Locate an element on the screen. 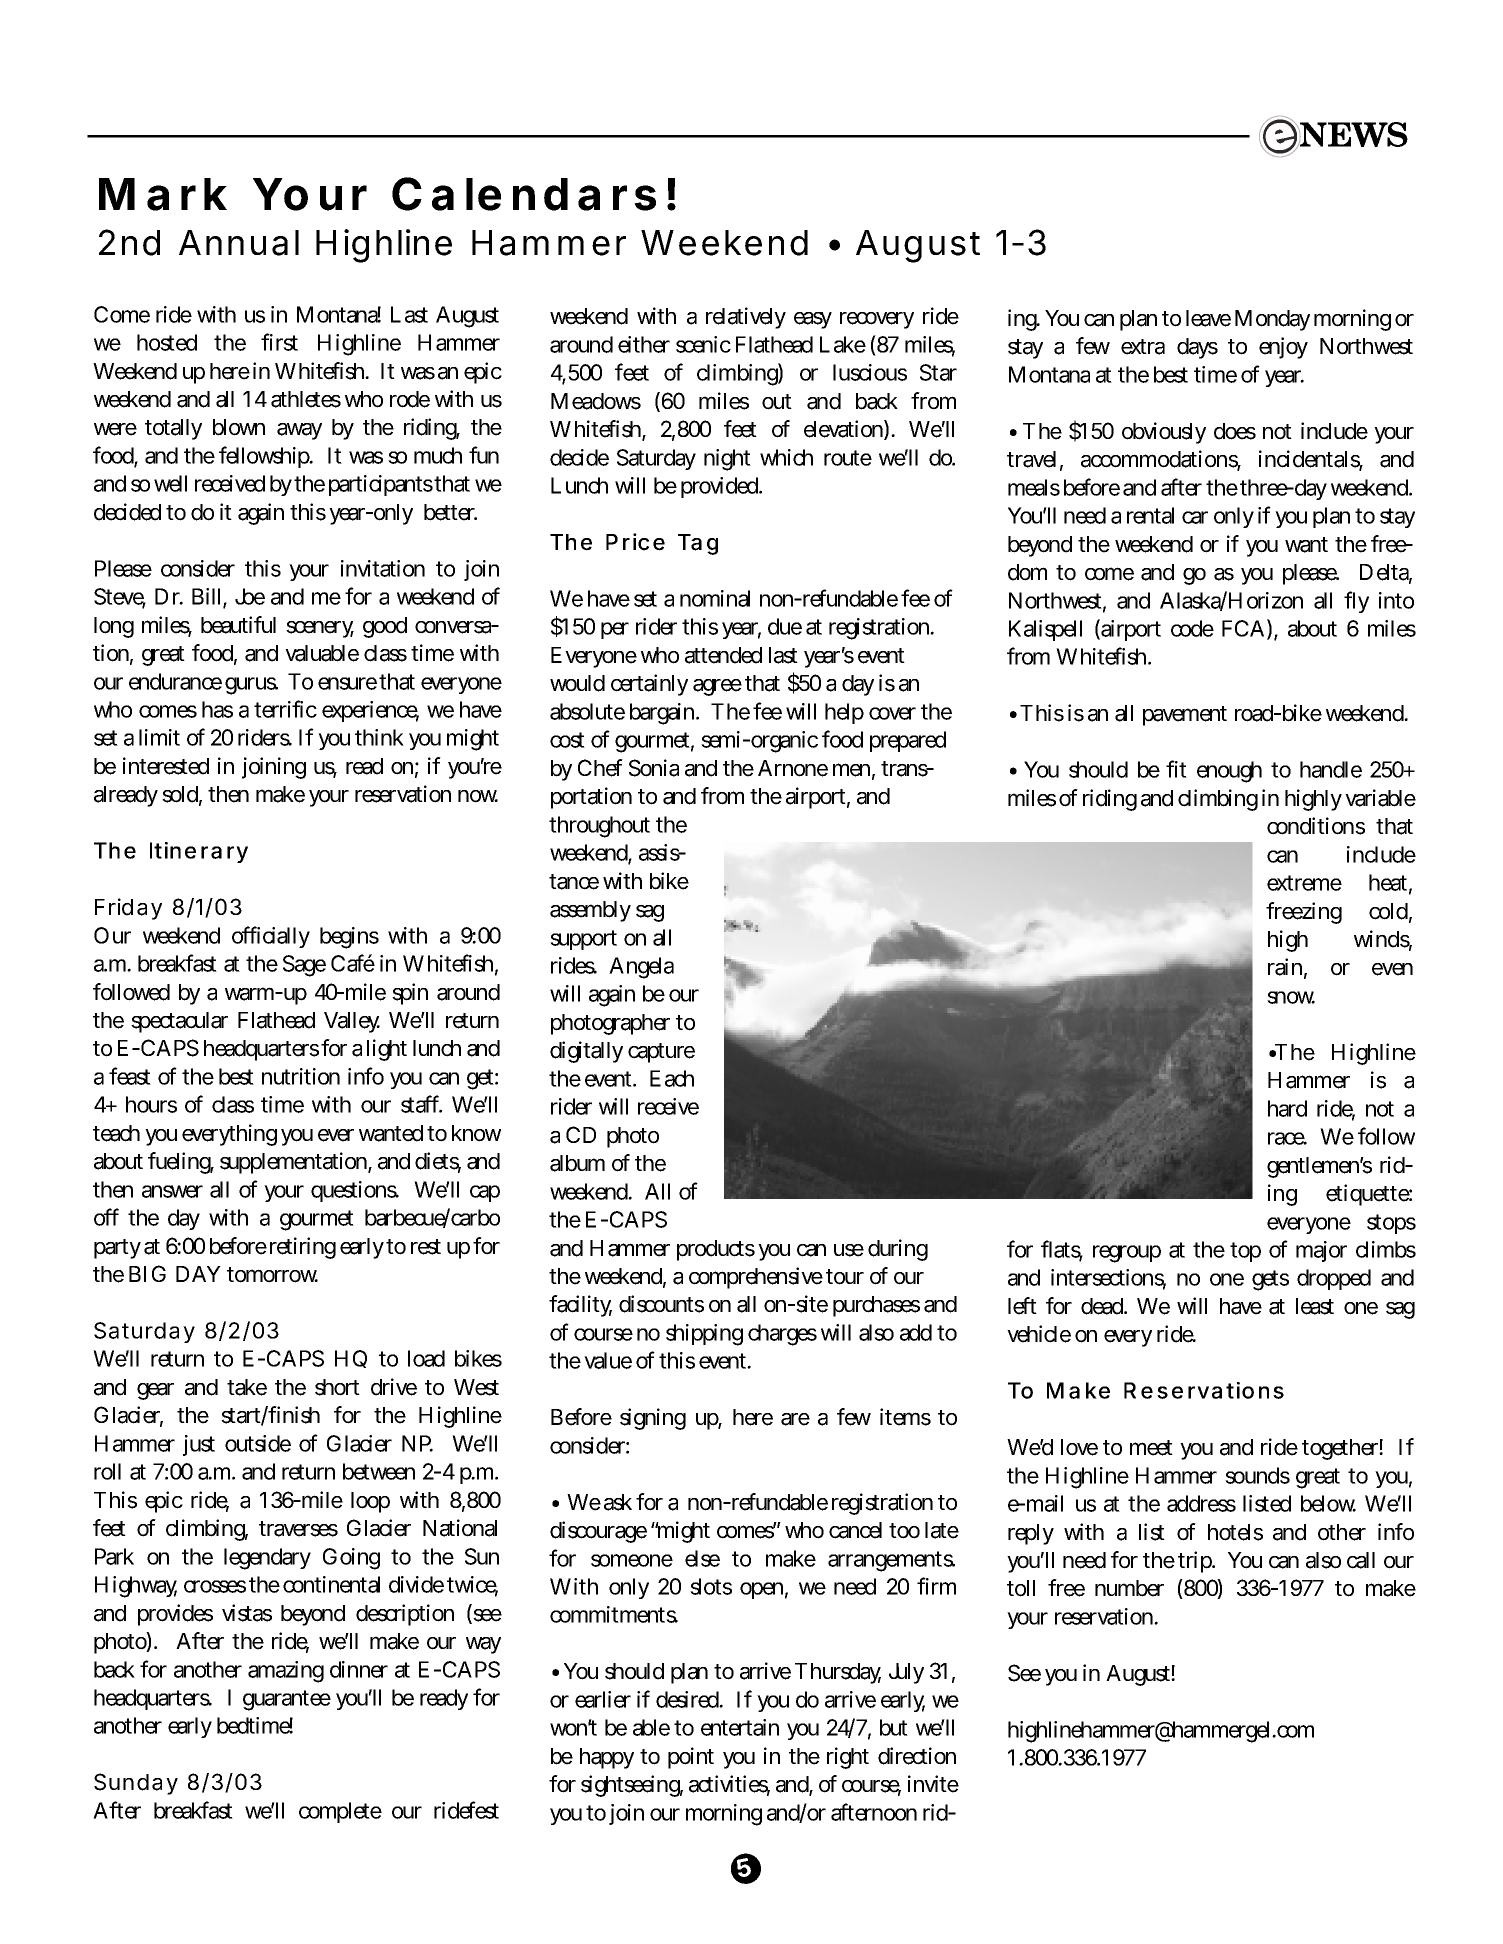  Sonia is located at coordinates (654, 768).
